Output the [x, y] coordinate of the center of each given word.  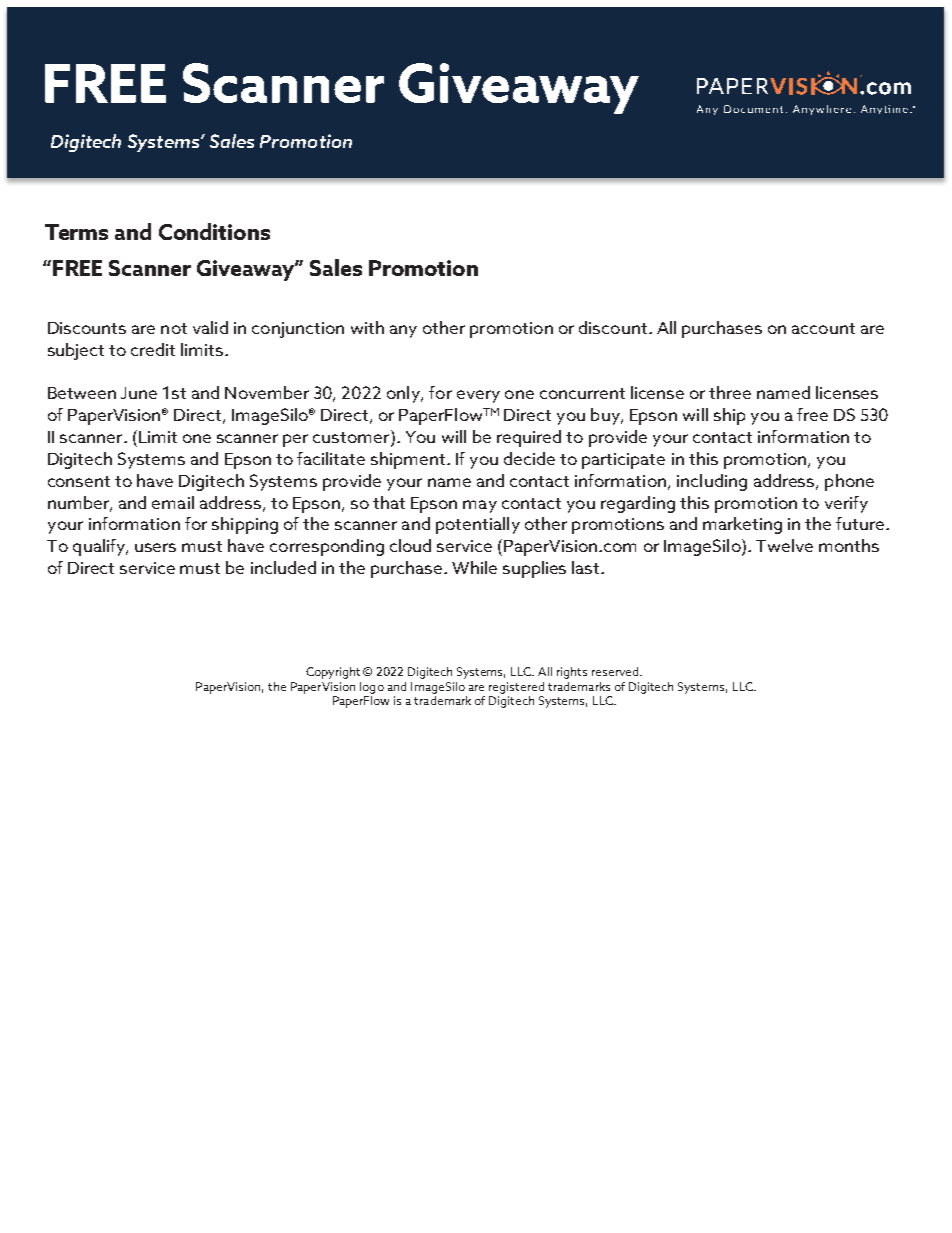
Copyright [333, 673]
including [712, 482]
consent [79, 481]
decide [529, 458]
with [367, 327]
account [823, 328]
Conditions [214, 231]
